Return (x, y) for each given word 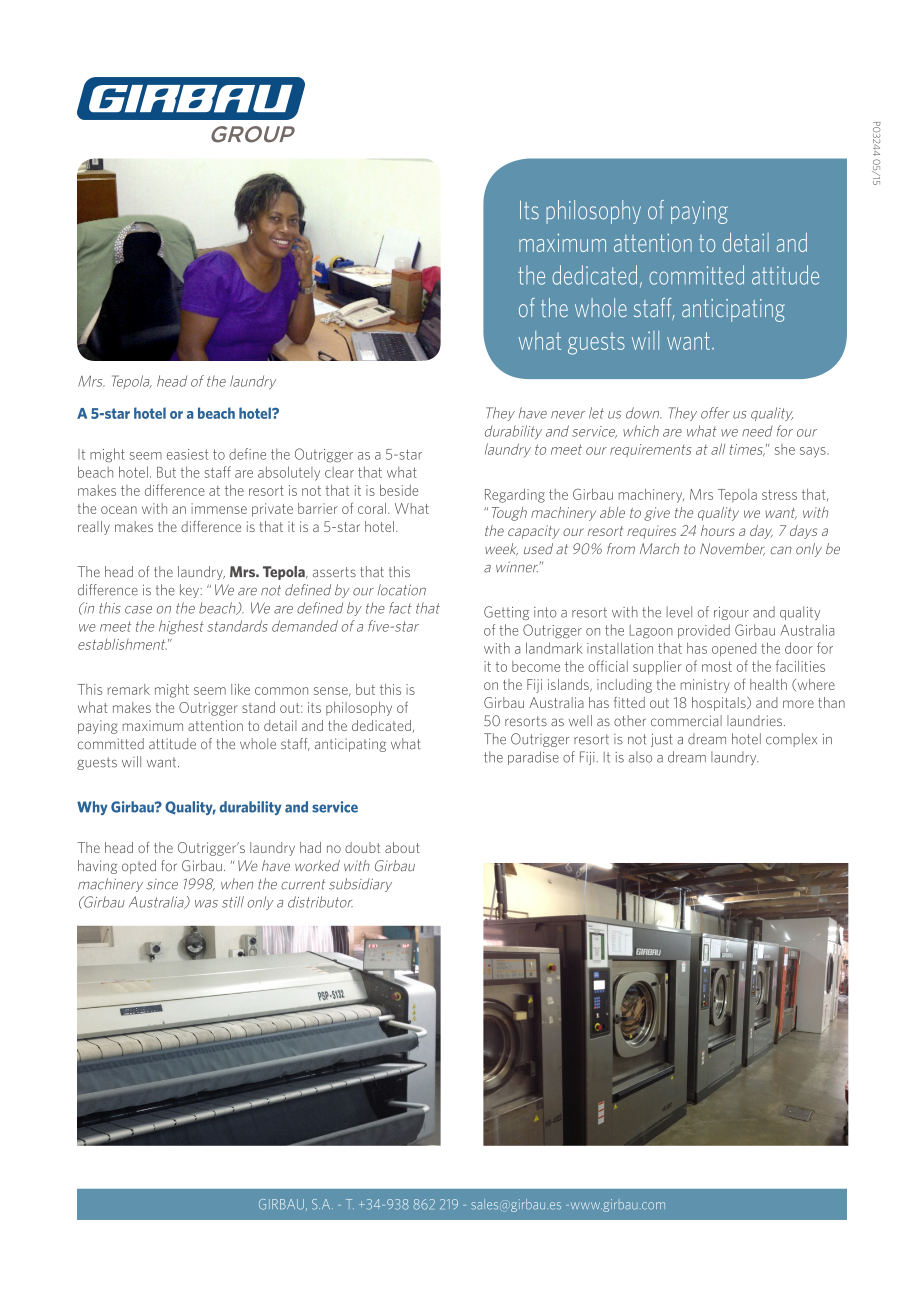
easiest (187, 454)
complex (791, 740)
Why (92, 808)
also (640, 757)
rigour (731, 613)
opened (734, 650)
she (785, 449)
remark (129, 689)
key (190, 591)
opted (139, 867)
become (536, 666)
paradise (533, 758)
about (402, 847)
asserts (334, 572)
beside (399, 490)
